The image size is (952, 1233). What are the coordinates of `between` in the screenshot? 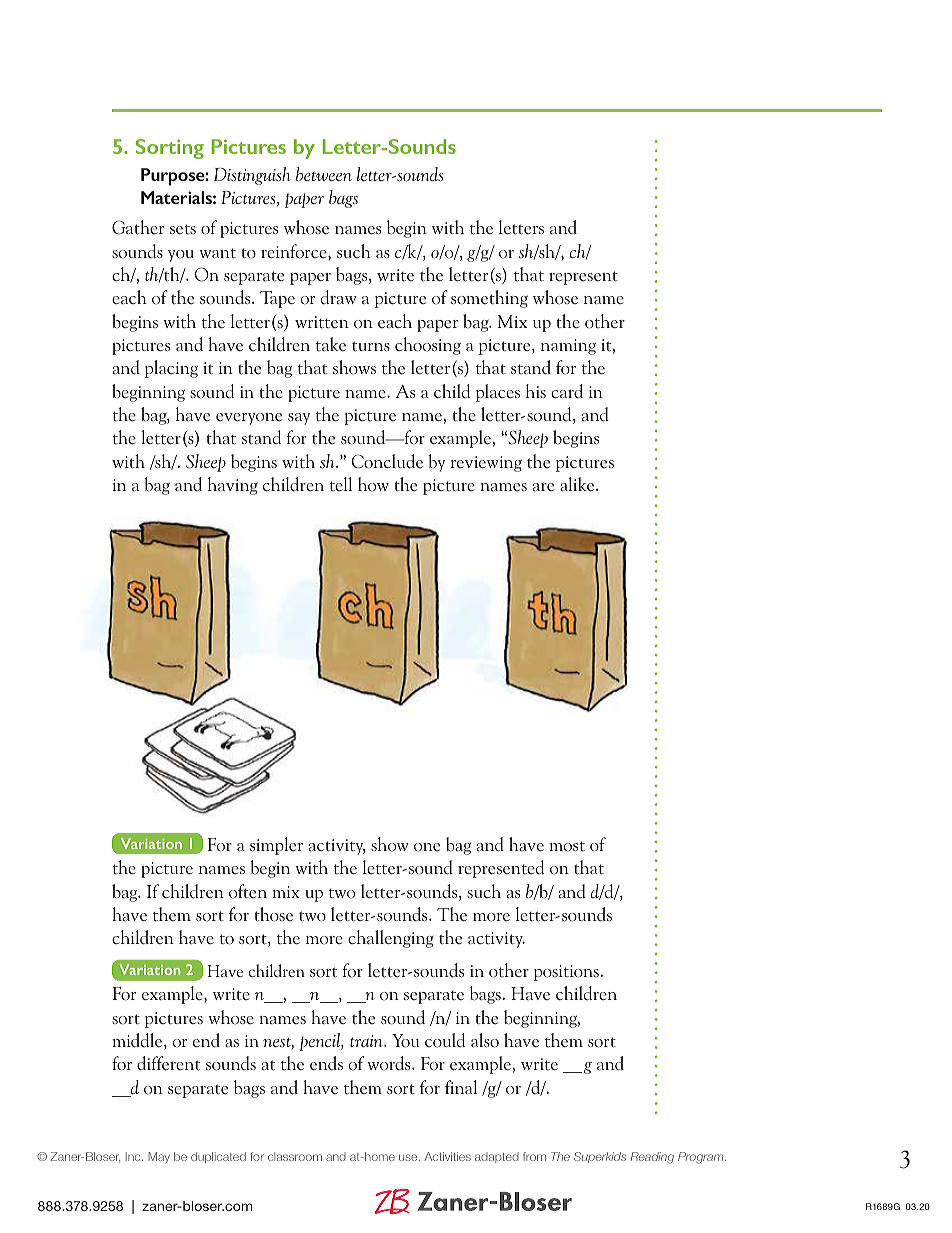 It's located at (324, 174).
